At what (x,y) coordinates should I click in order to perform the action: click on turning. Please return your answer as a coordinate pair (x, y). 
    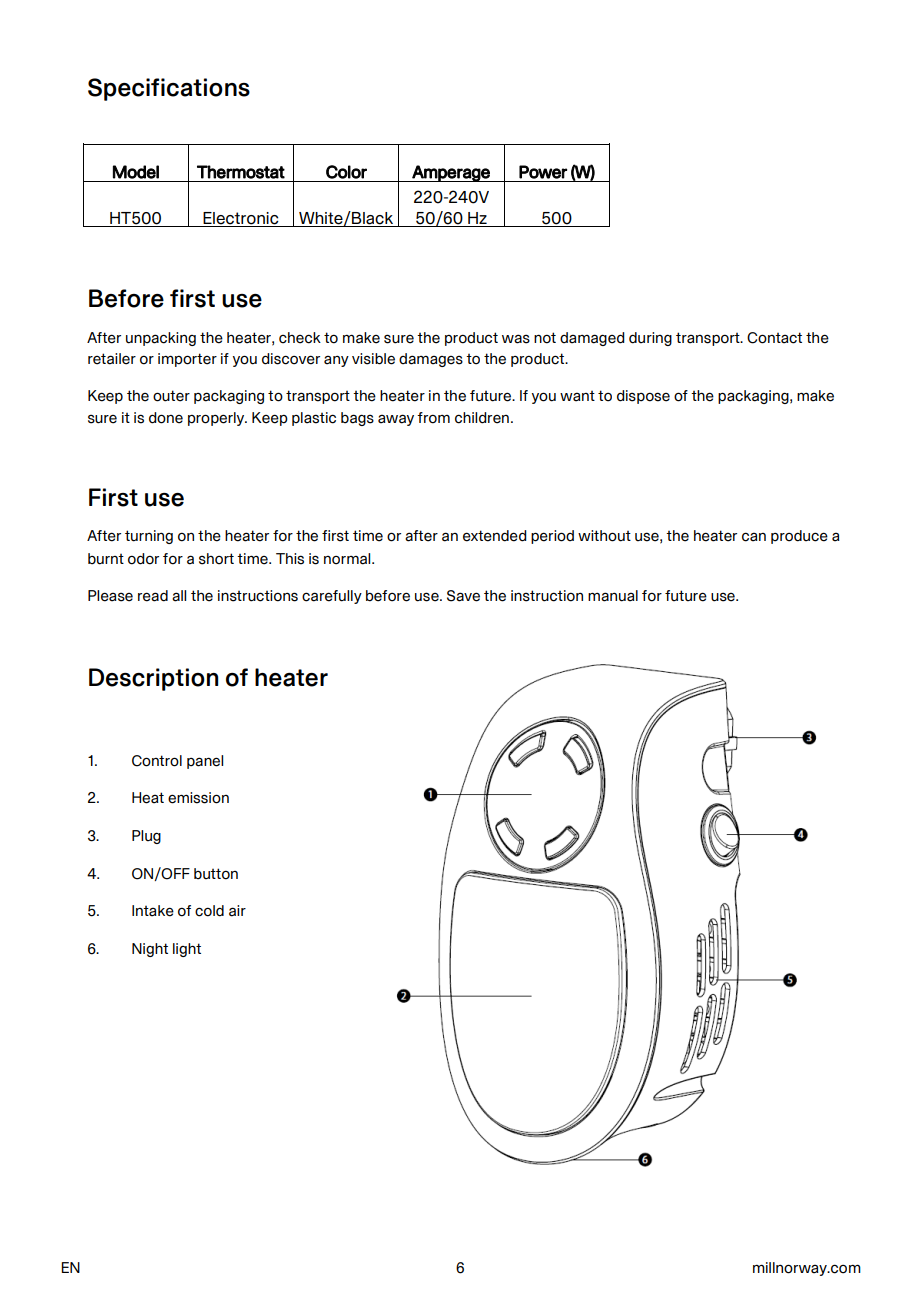
    Looking at the image, I should click on (149, 537).
